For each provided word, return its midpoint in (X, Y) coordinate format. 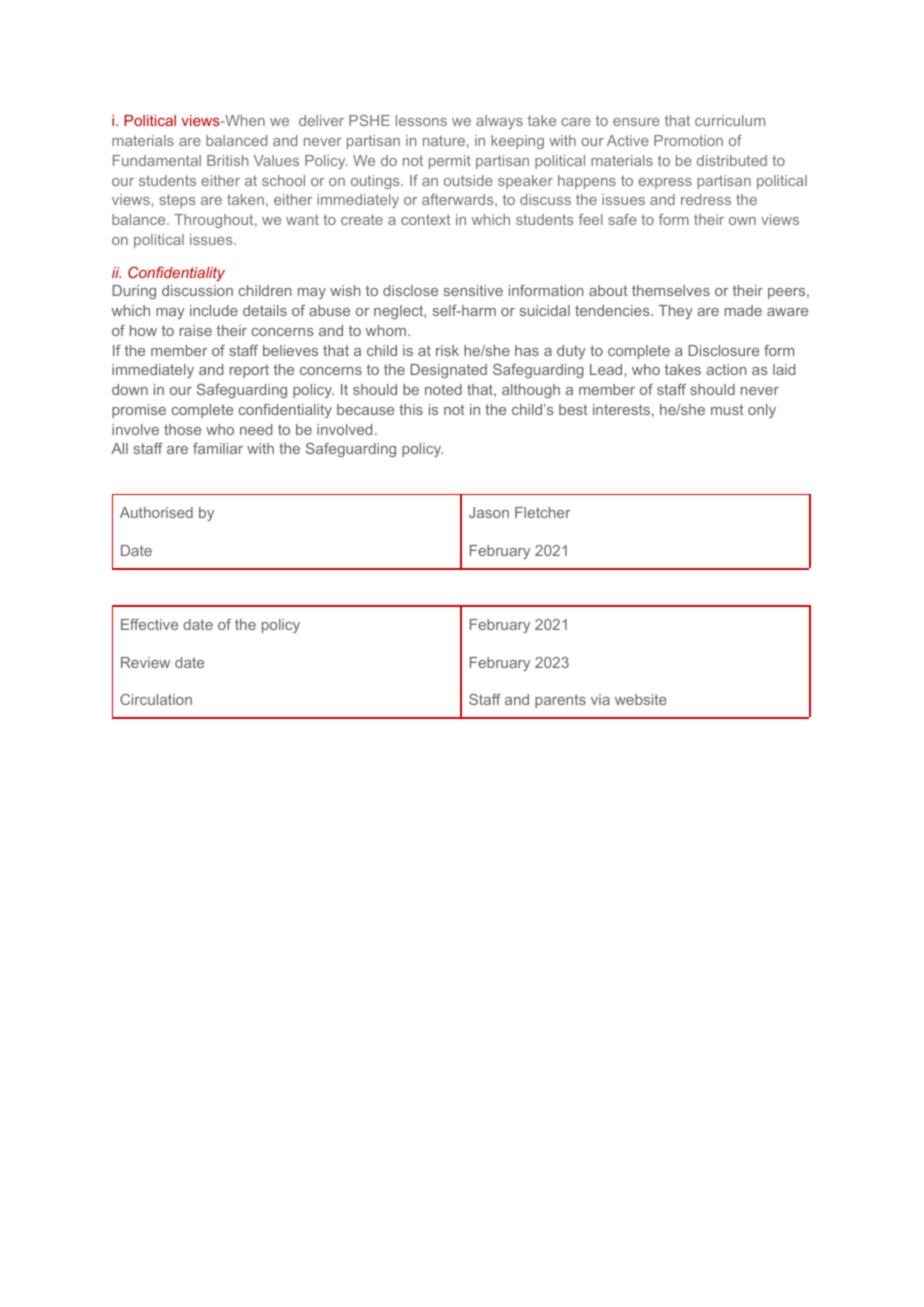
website (641, 699)
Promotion (688, 140)
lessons (421, 120)
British (227, 160)
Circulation (156, 699)
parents (560, 701)
